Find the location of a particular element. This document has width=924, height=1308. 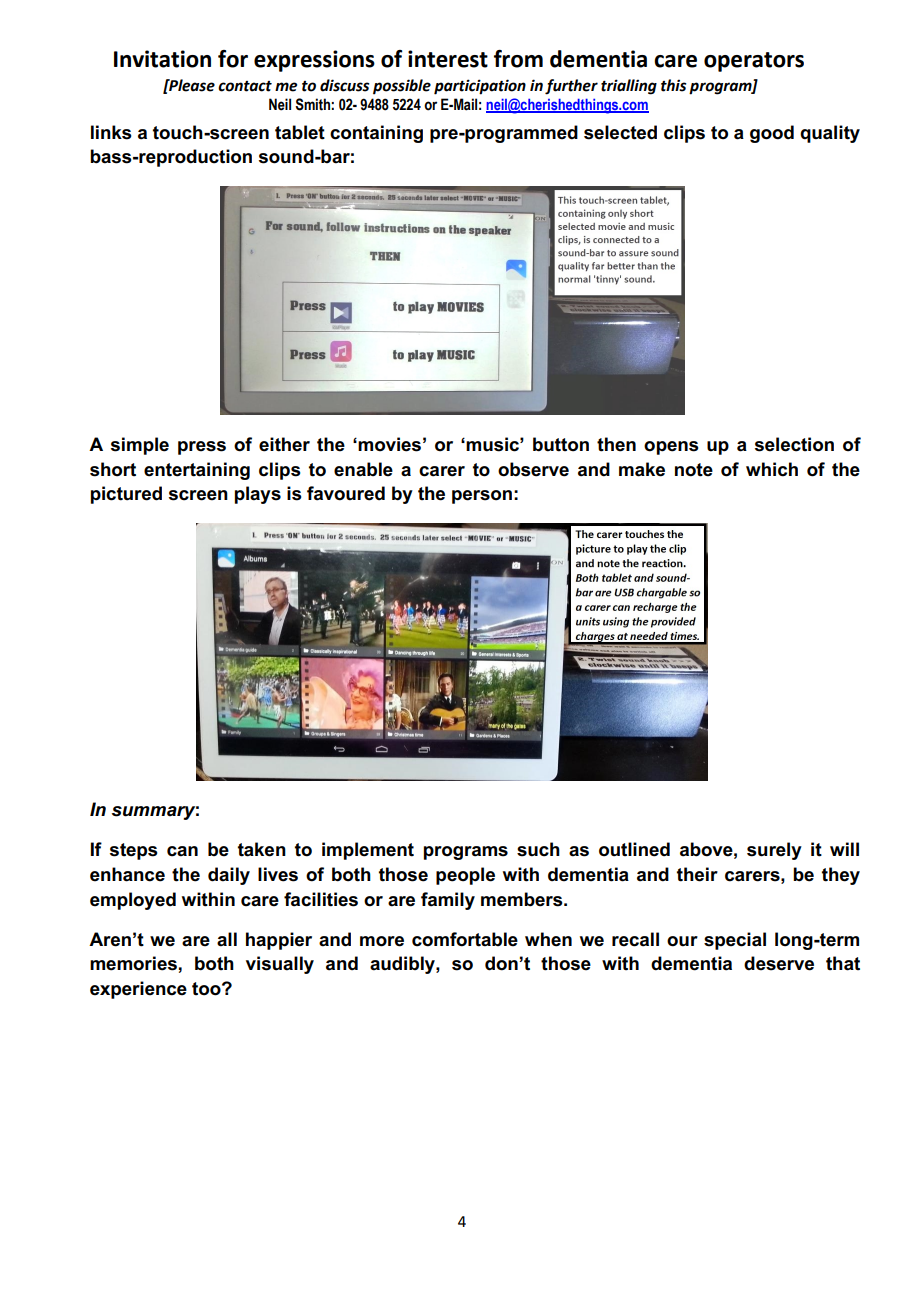

deserve is located at coordinates (779, 963).
